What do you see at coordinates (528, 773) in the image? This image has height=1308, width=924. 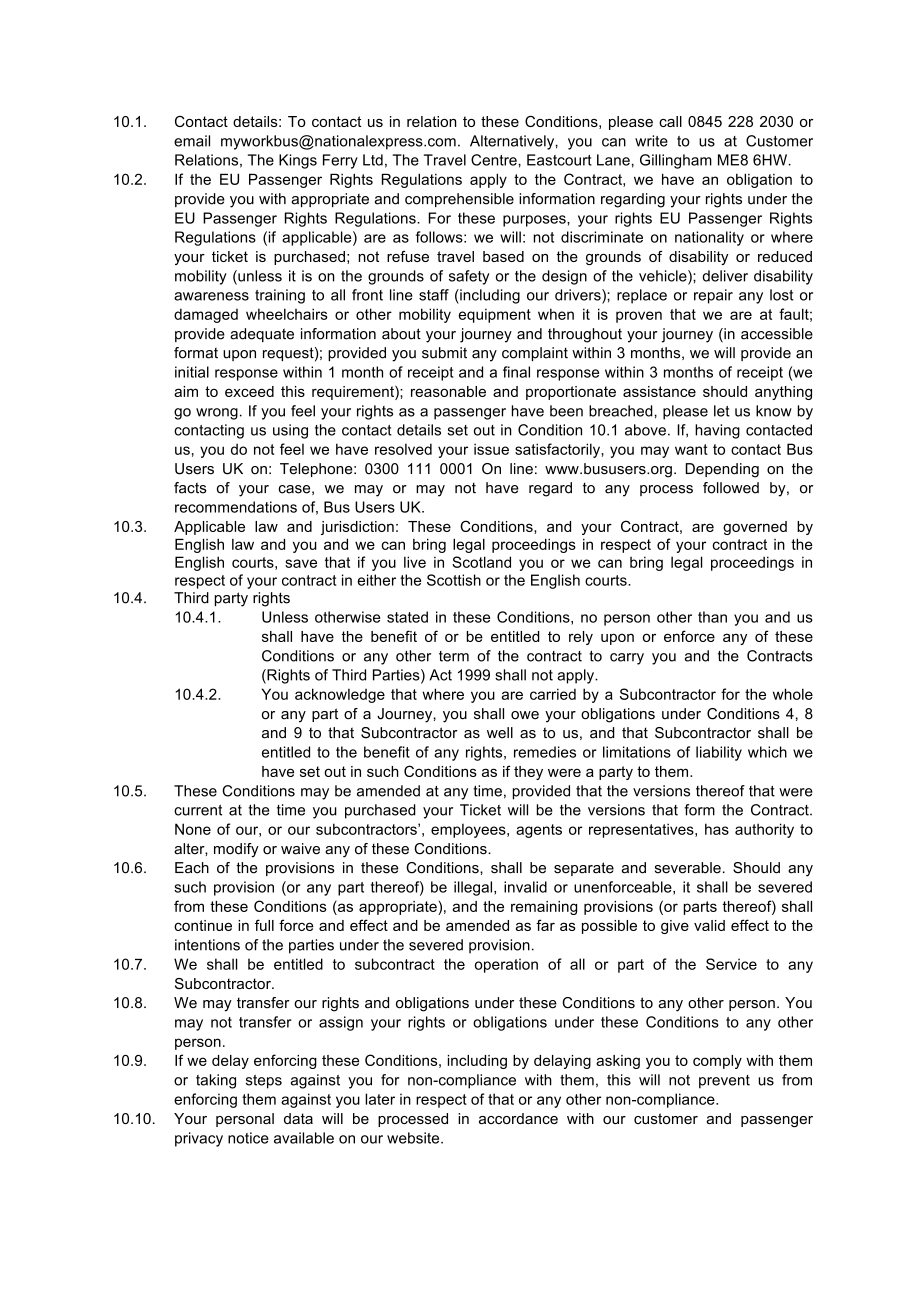 I see `they` at bounding box center [528, 773].
